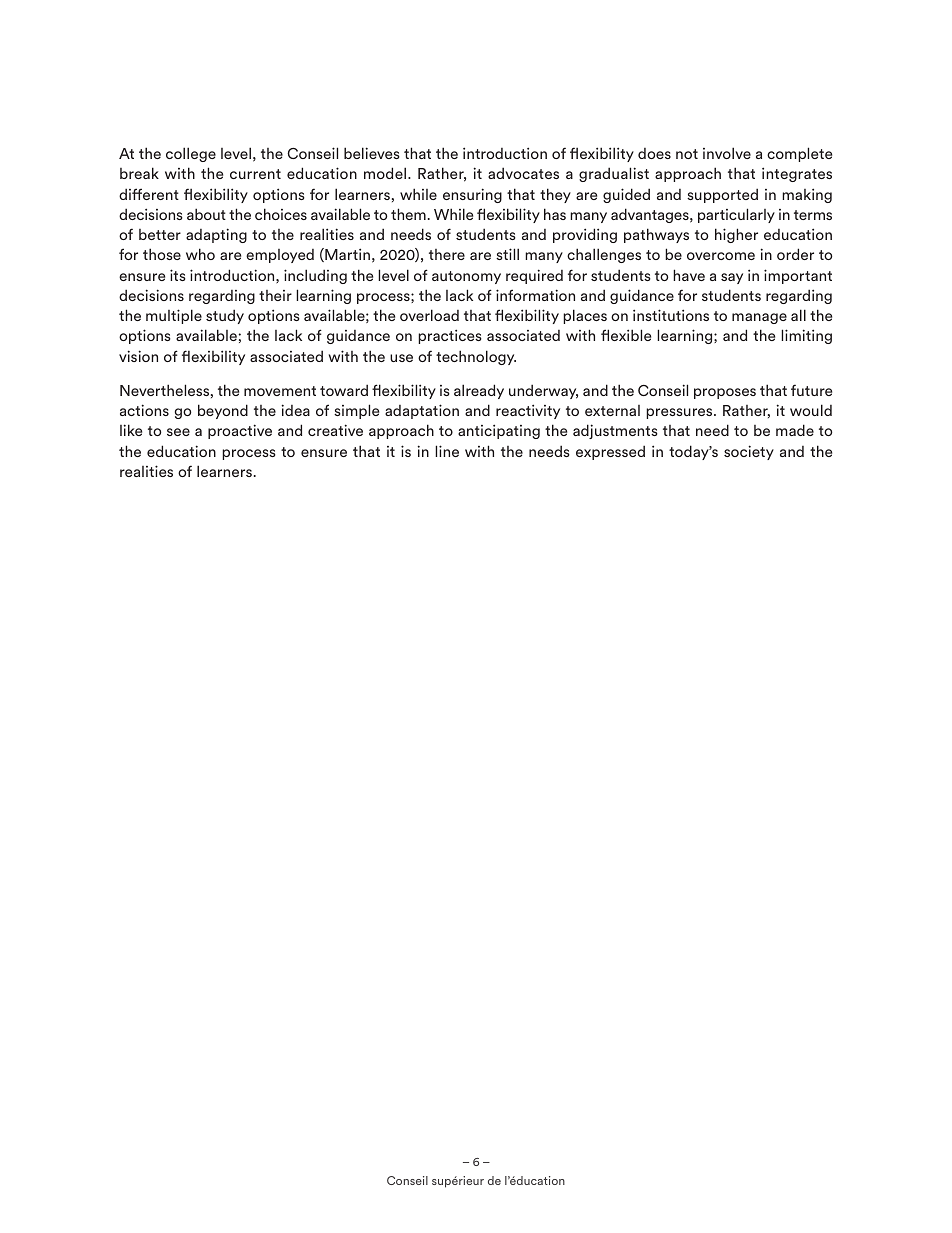 Image resolution: width=952 pixels, height=1233 pixels. I want to click on overload, so click(429, 315).
